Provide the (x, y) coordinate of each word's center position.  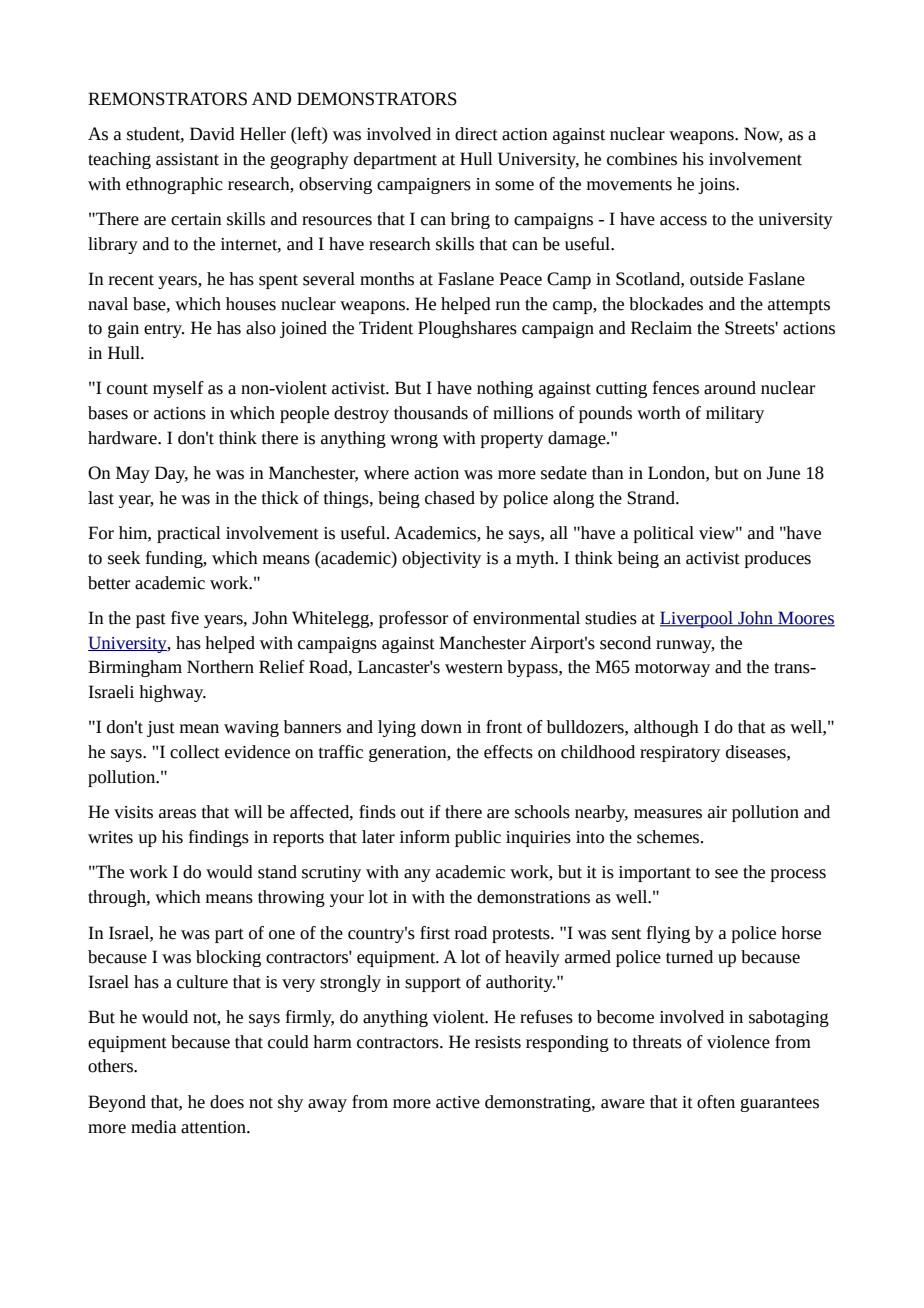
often (716, 1102)
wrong (414, 441)
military (735, 414)
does (227, 1102)
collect (195, 752)
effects (508, 752)
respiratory (680, 754)
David (212, 134)
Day (171, 474)
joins (717, 186)
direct (476, 134)
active (458, 1102)
